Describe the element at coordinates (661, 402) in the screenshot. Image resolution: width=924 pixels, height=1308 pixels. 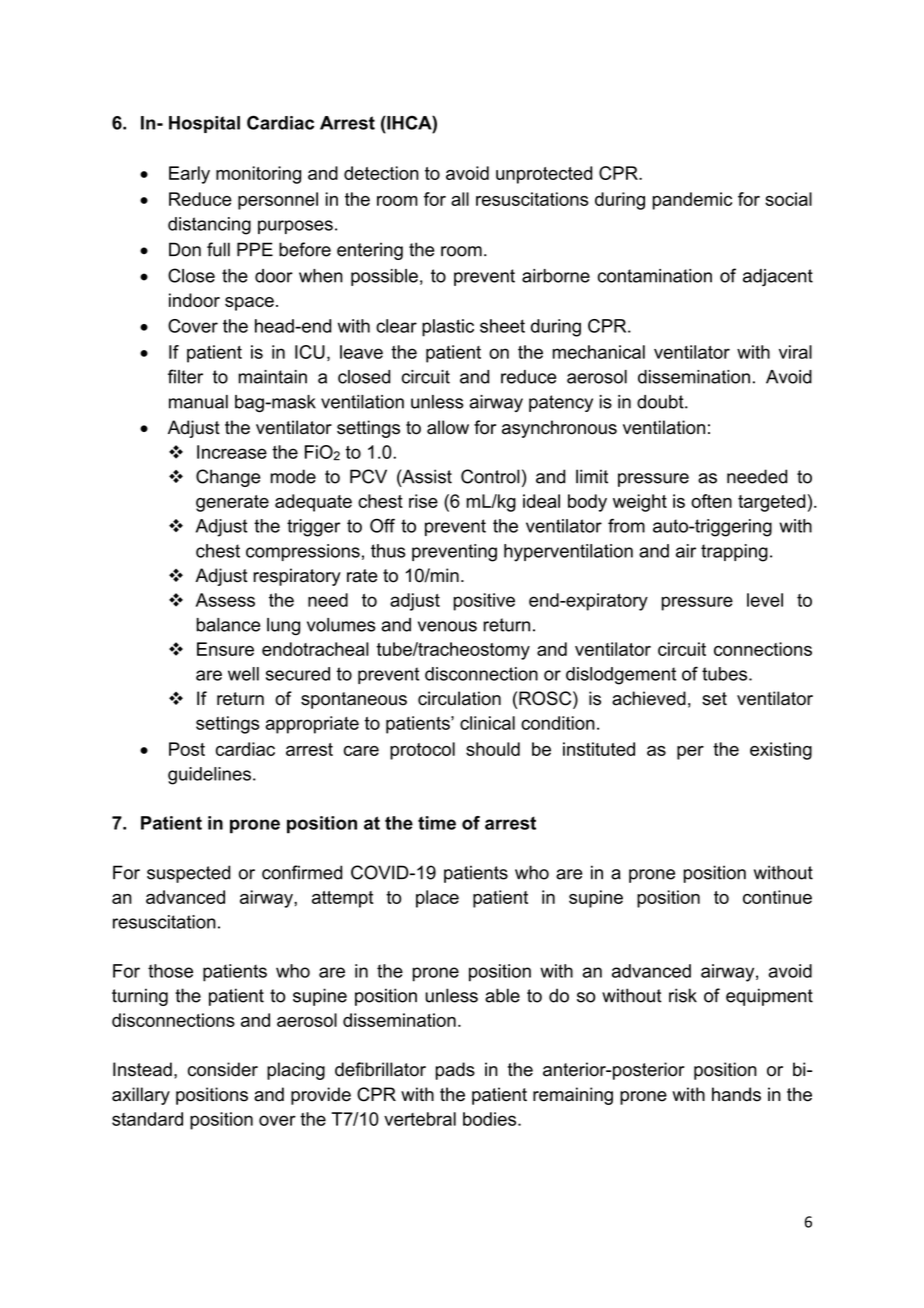
I see `doubt` at that location.
